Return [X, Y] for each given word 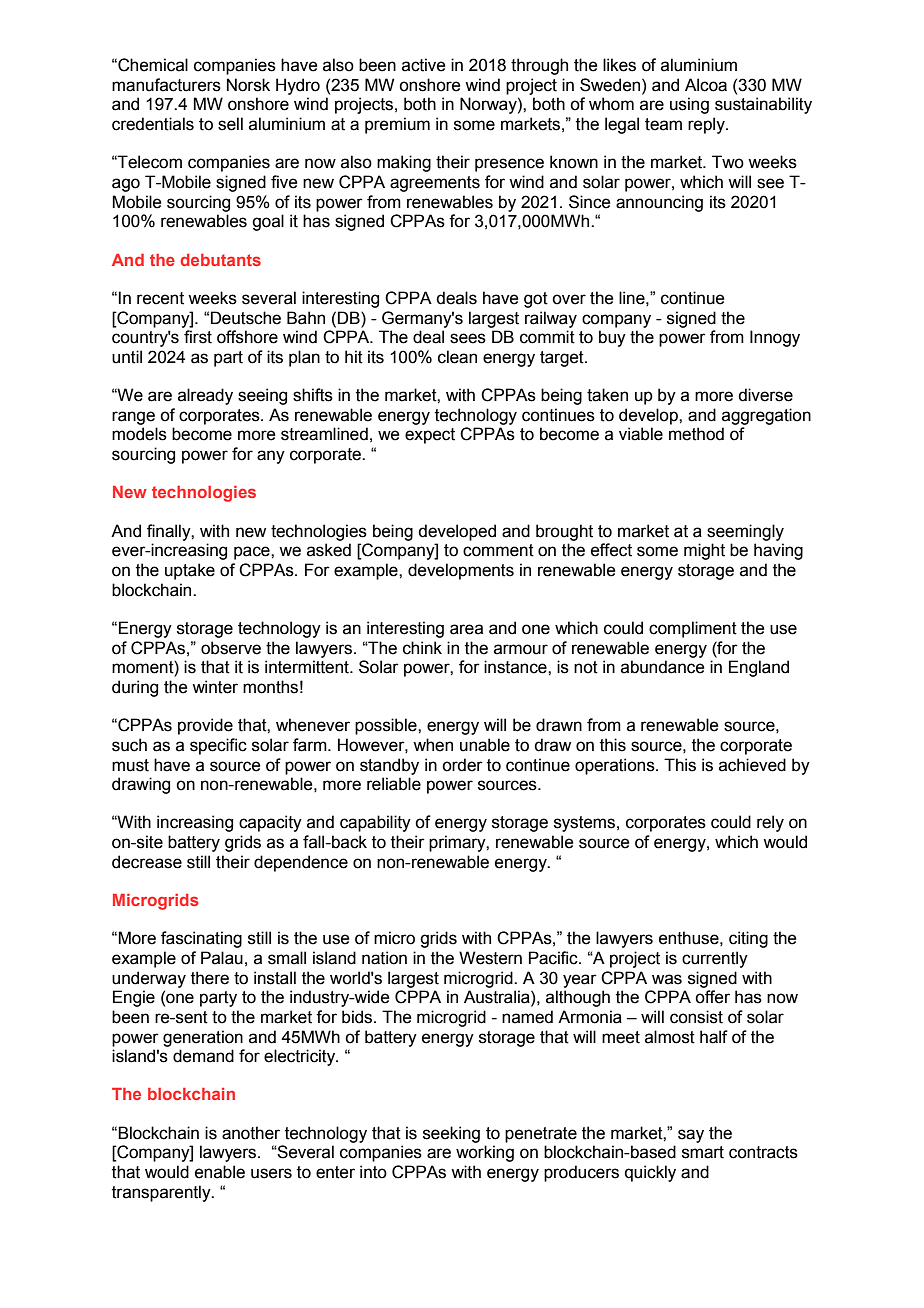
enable [220, 1172]
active [424, 65]
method [696, 434]
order [462, 765]
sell [230, 124]
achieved [752, 765]
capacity [270, 823]
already [205, 396]
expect [430, 436]
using [689, 105]
